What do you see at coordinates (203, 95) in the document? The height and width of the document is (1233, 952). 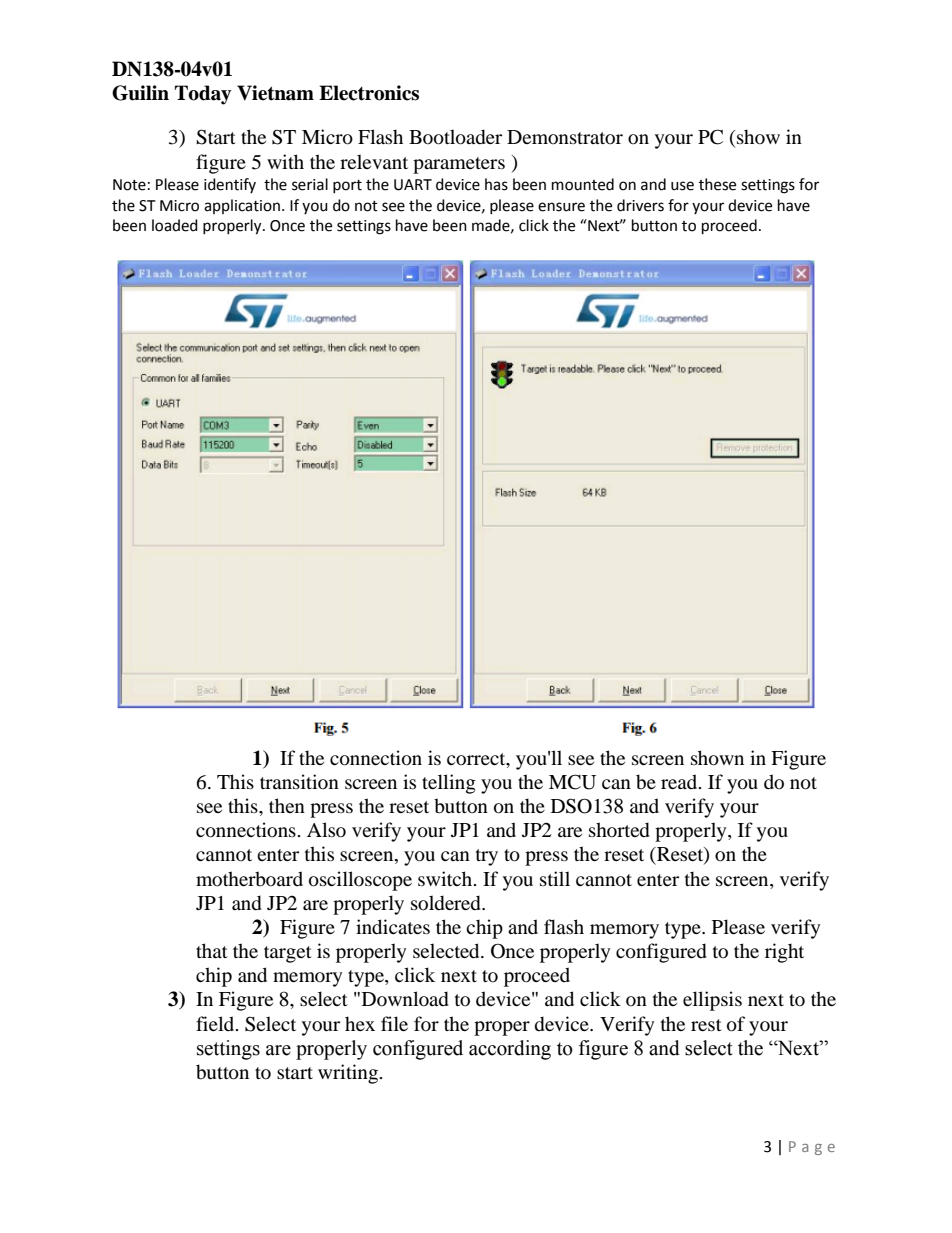 I see `Today` at bounding box center [203, 95].
